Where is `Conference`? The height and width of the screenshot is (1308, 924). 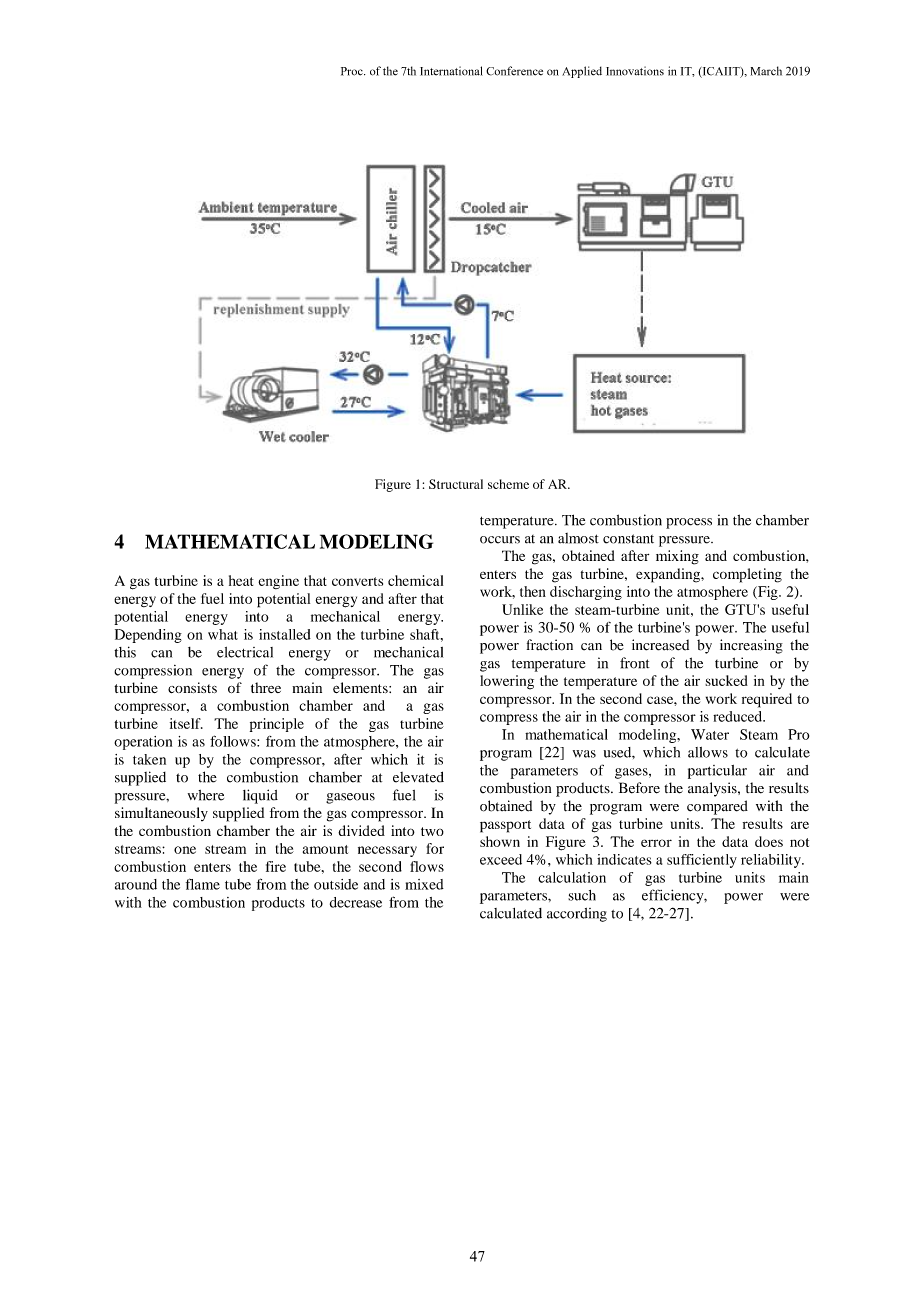 Conference is located at coordinates (514, 71).
